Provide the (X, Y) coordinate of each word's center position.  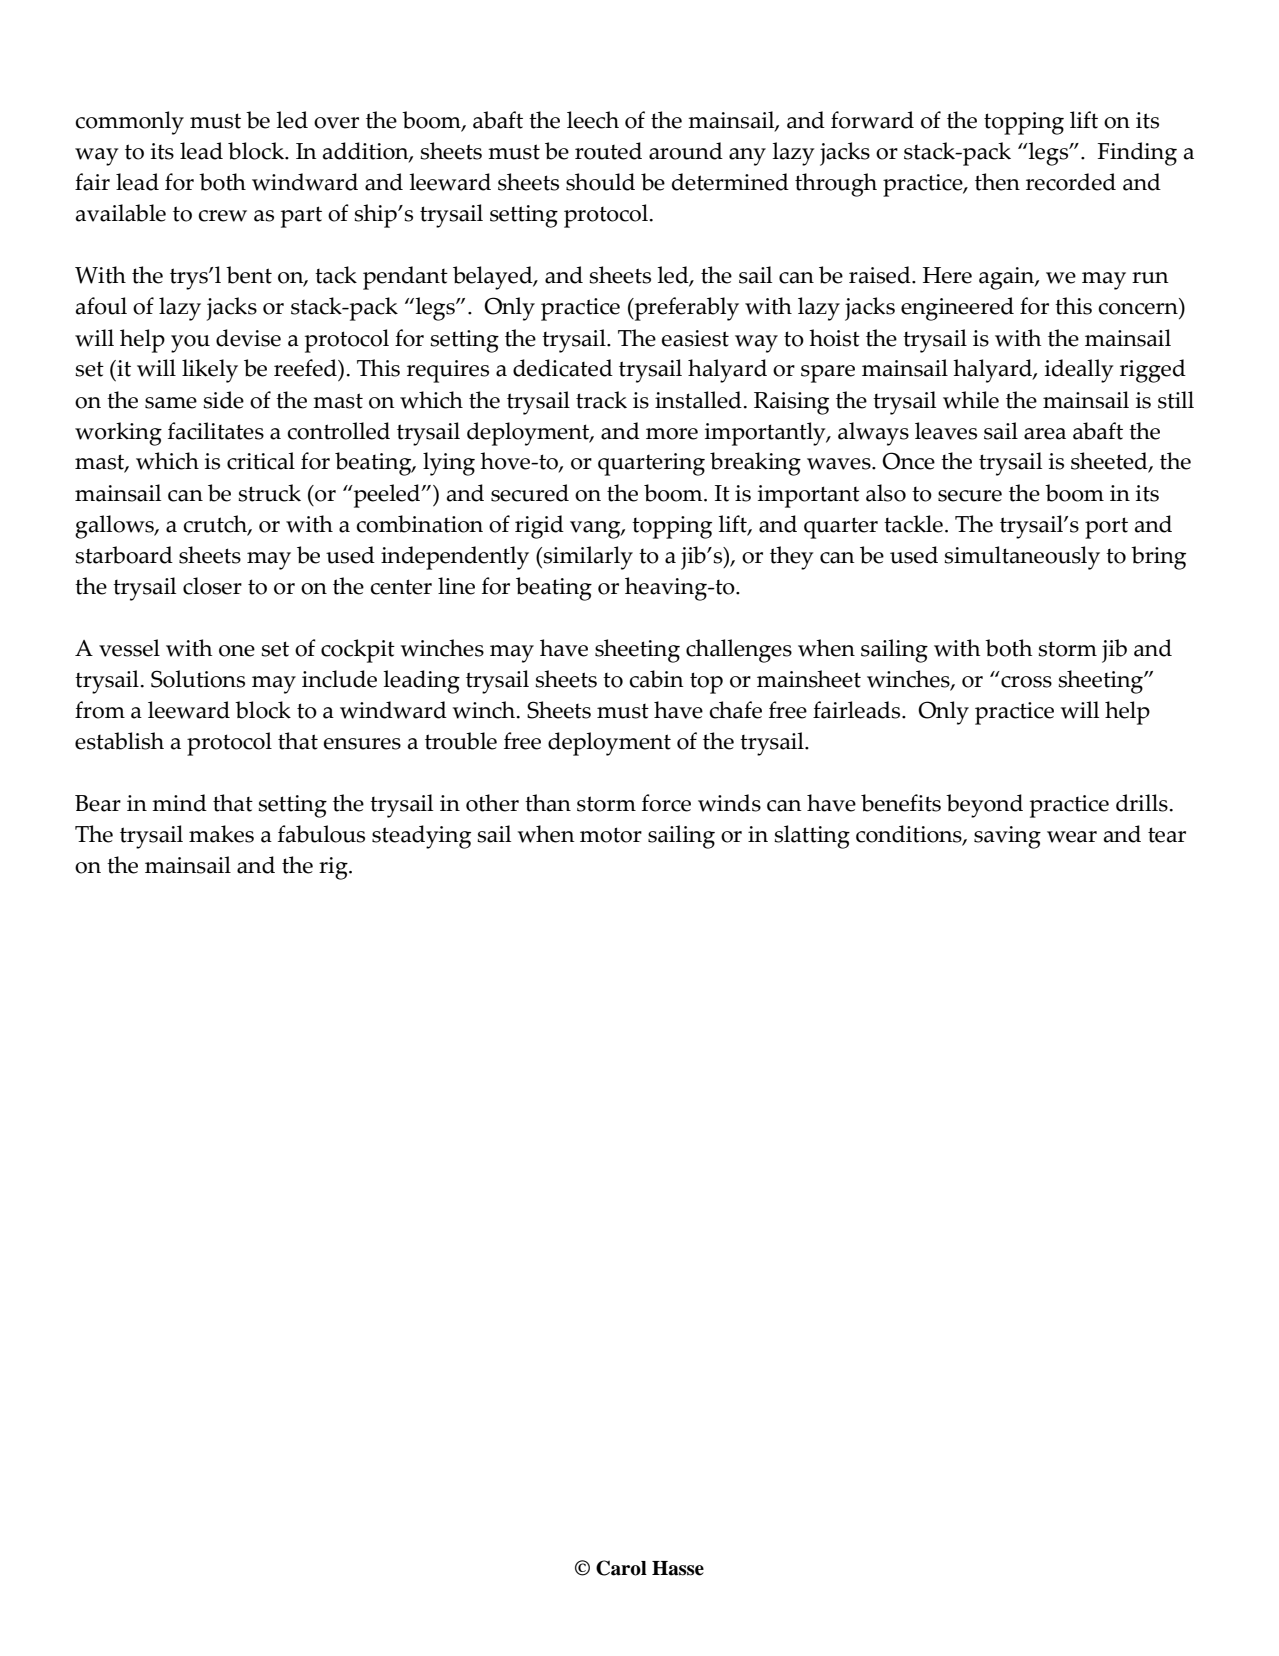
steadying (421, 837)
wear (1072, 837)
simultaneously (1022, 558)
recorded (1071, 182)
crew (223, 216)
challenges (739, 651)
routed (608, 151)
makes (221, 834)
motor (611, 835)
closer (212, 586)
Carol (621, 1568)
